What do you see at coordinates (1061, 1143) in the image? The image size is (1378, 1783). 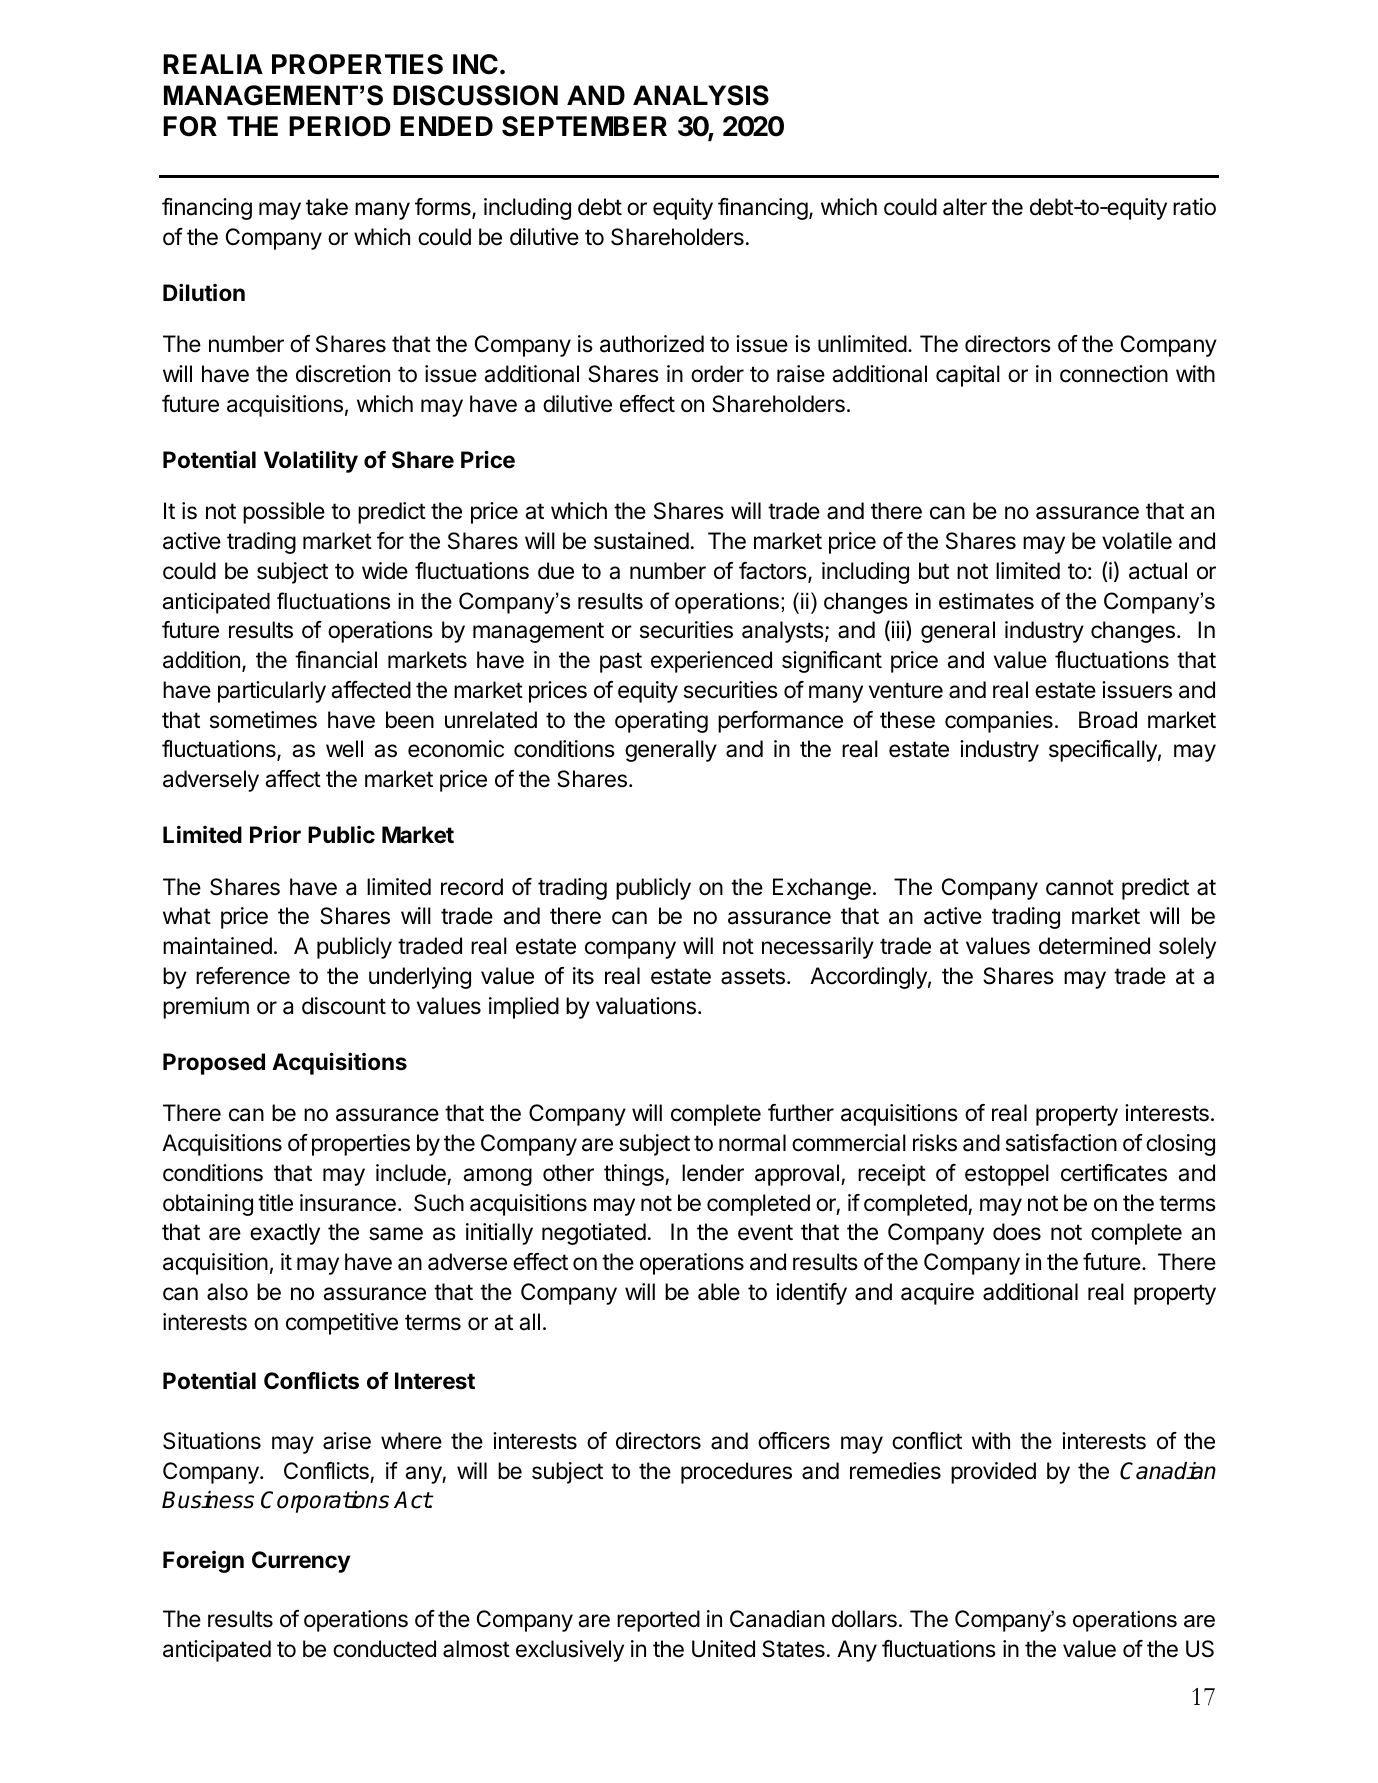 I see `satisfaction` at bounding box center [1061, 1143].
